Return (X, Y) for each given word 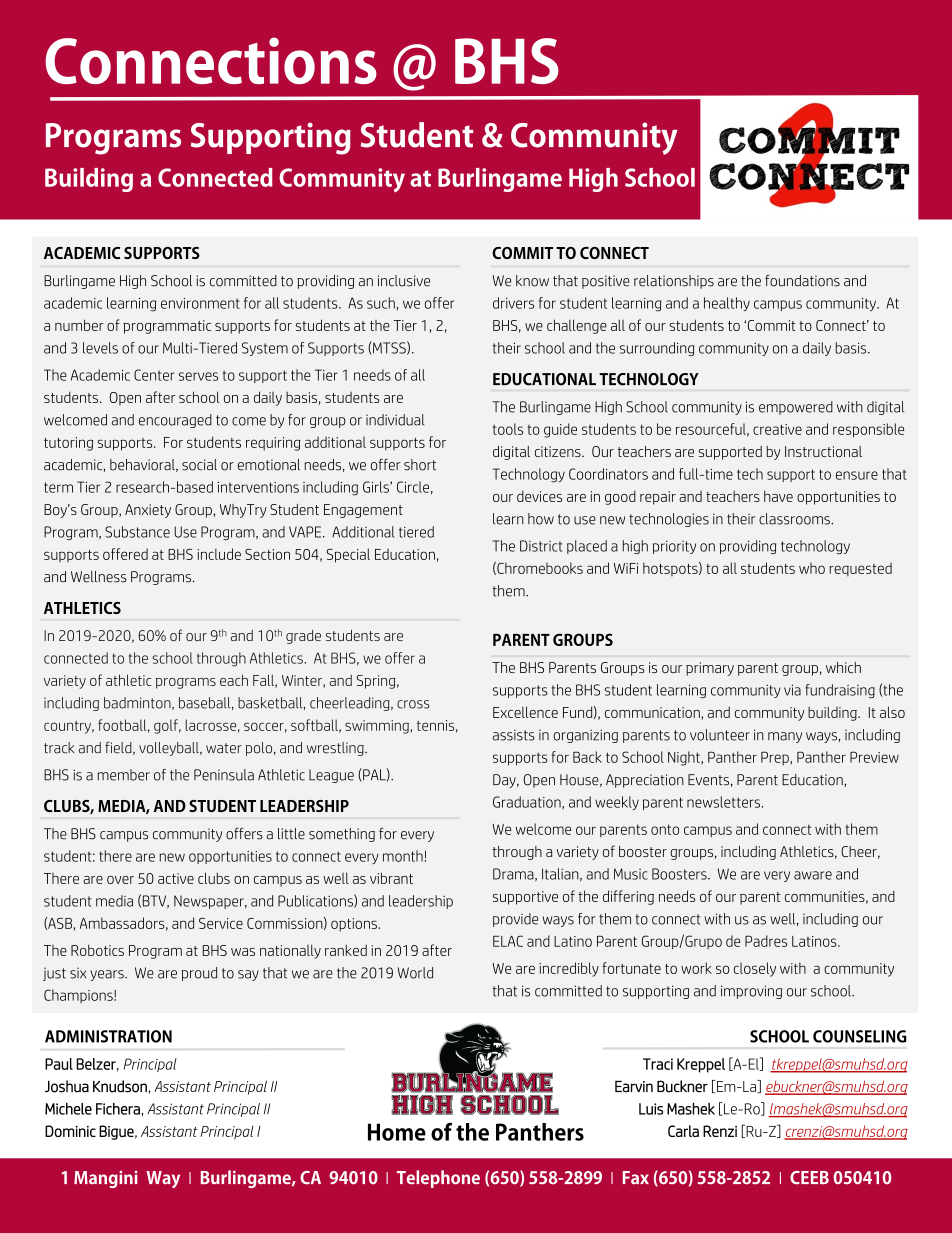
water (224, 748)
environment (200, 303)
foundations (802, 280)
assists (514, 735)
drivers (513, 303)
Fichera (119, 1109)
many (785, 737)
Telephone (438, 1179)
